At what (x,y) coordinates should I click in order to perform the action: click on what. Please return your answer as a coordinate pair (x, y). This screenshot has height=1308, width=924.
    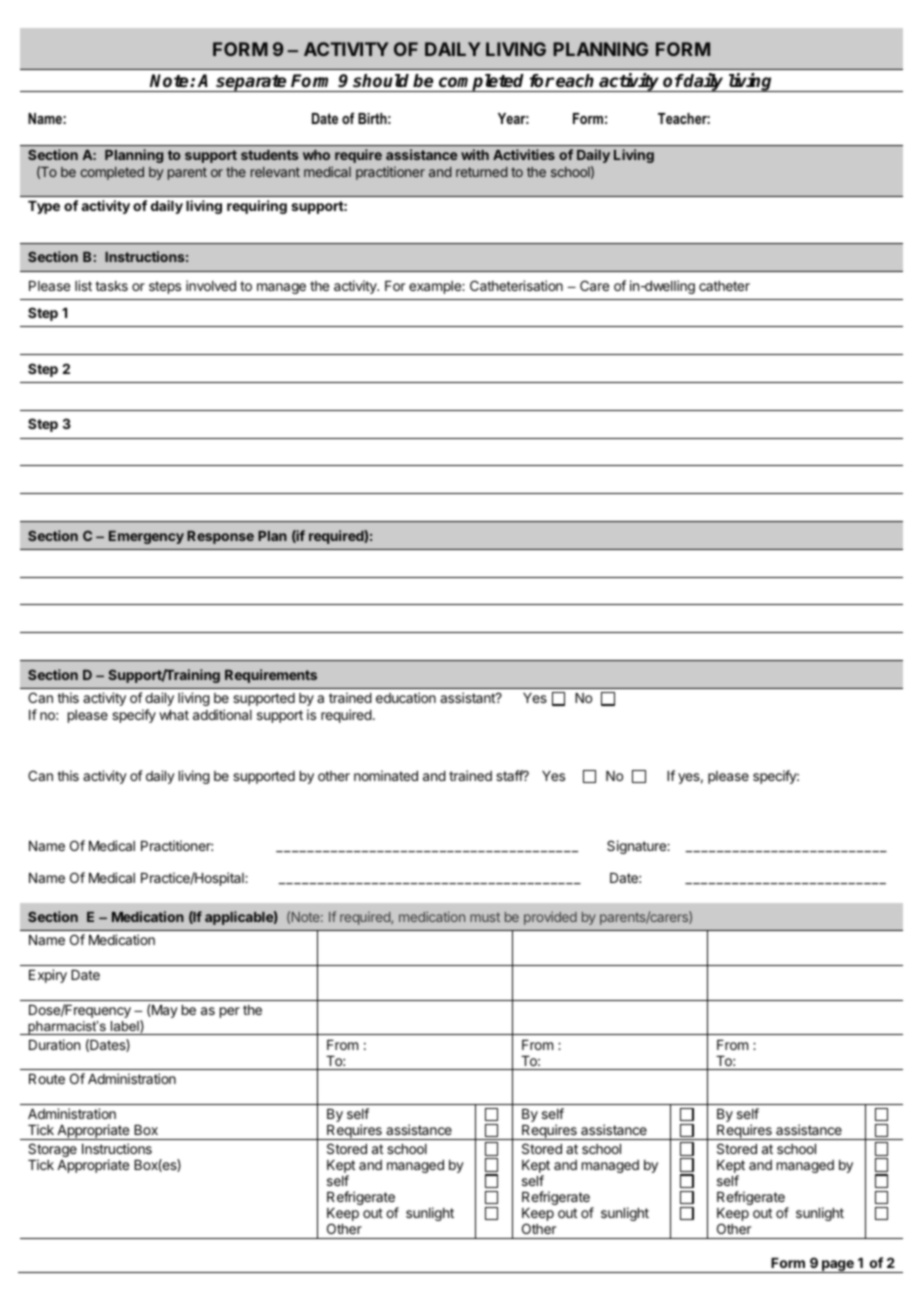
    Looking at the image, I should click on (174, 715).
